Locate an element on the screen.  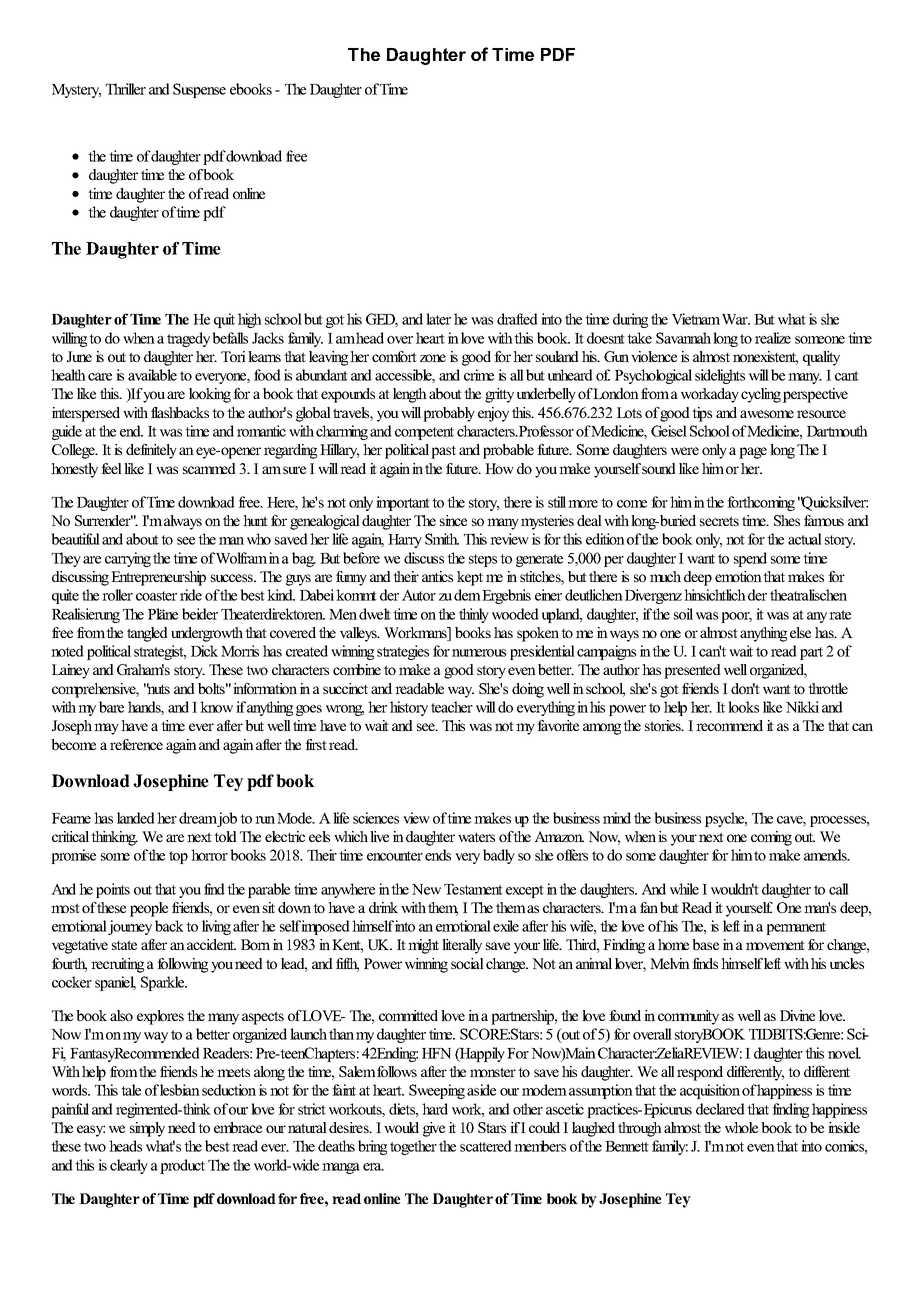
hunt is located at coordinates (255, 520).
